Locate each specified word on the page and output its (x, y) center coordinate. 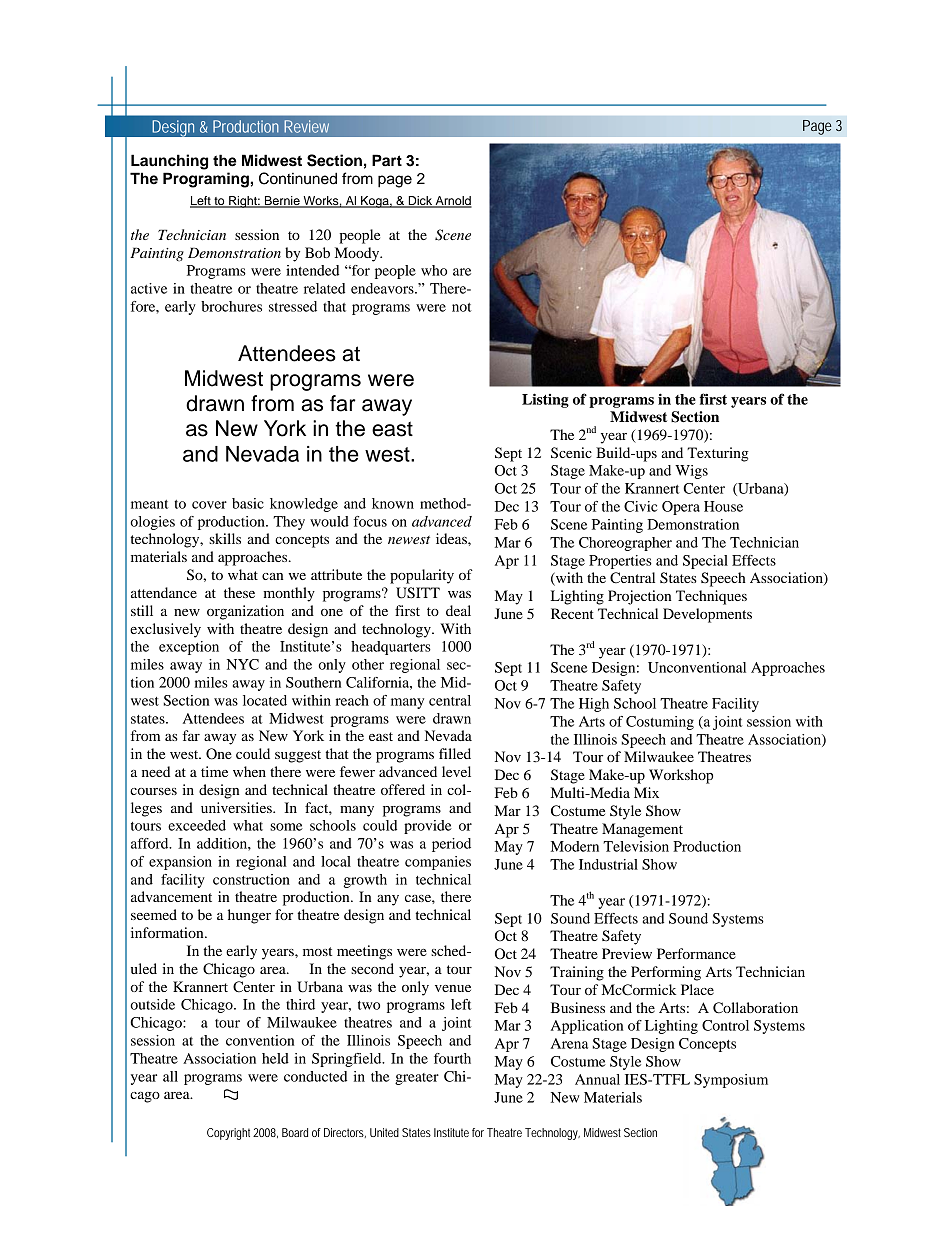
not (462, 307)
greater (417, 1079)
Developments (707, 615)
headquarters (391, 648)
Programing (206, 180)
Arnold (452, 202)
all (170, 1076)
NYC (243, 664)
